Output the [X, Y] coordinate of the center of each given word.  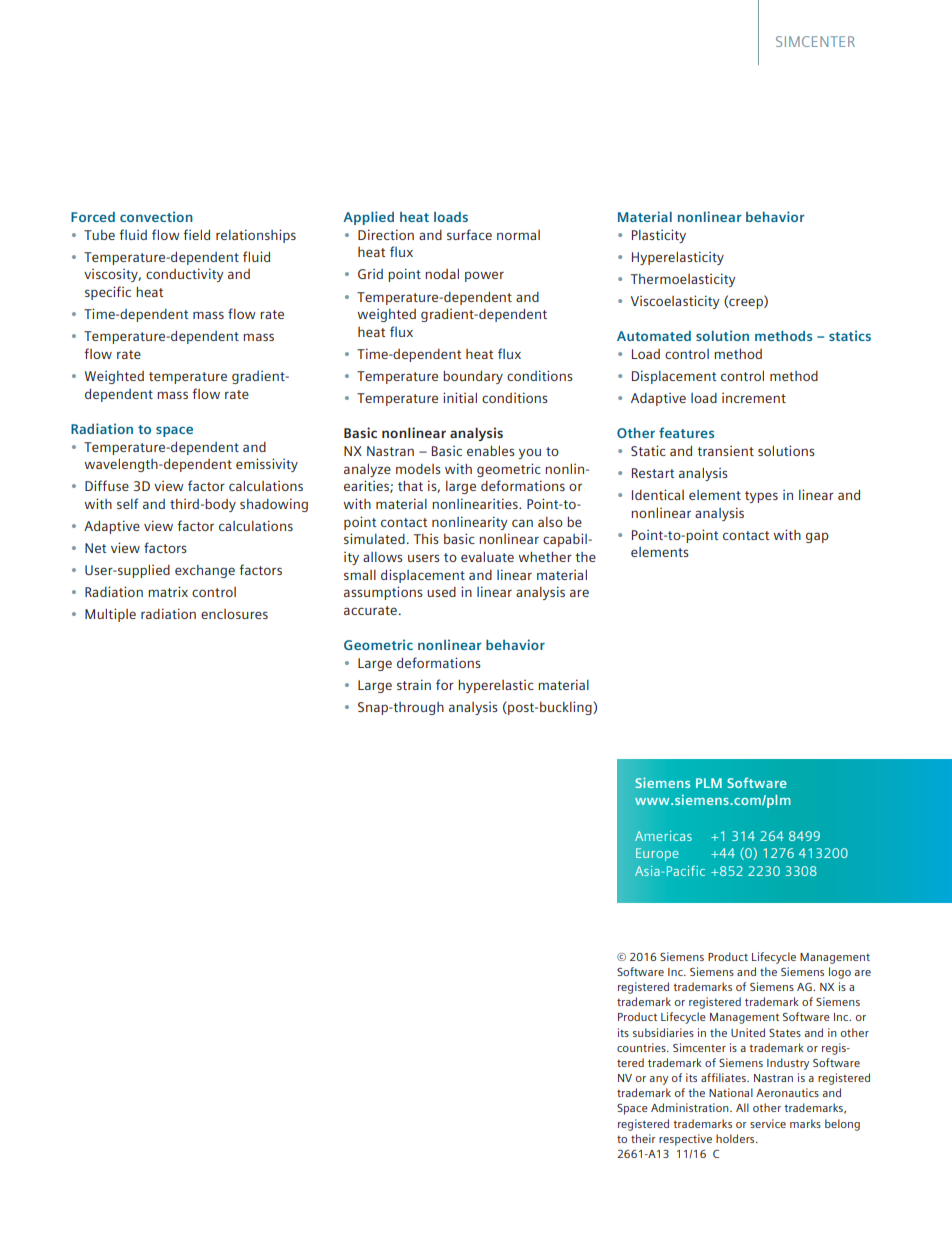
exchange [205, 571]
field [196, 234]
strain [414, 684]
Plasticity [659, 236]
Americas [663, 836]
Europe [657, 854]
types [761, 497]
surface [469, 234]
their [643, 1138]
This [426, 538]
